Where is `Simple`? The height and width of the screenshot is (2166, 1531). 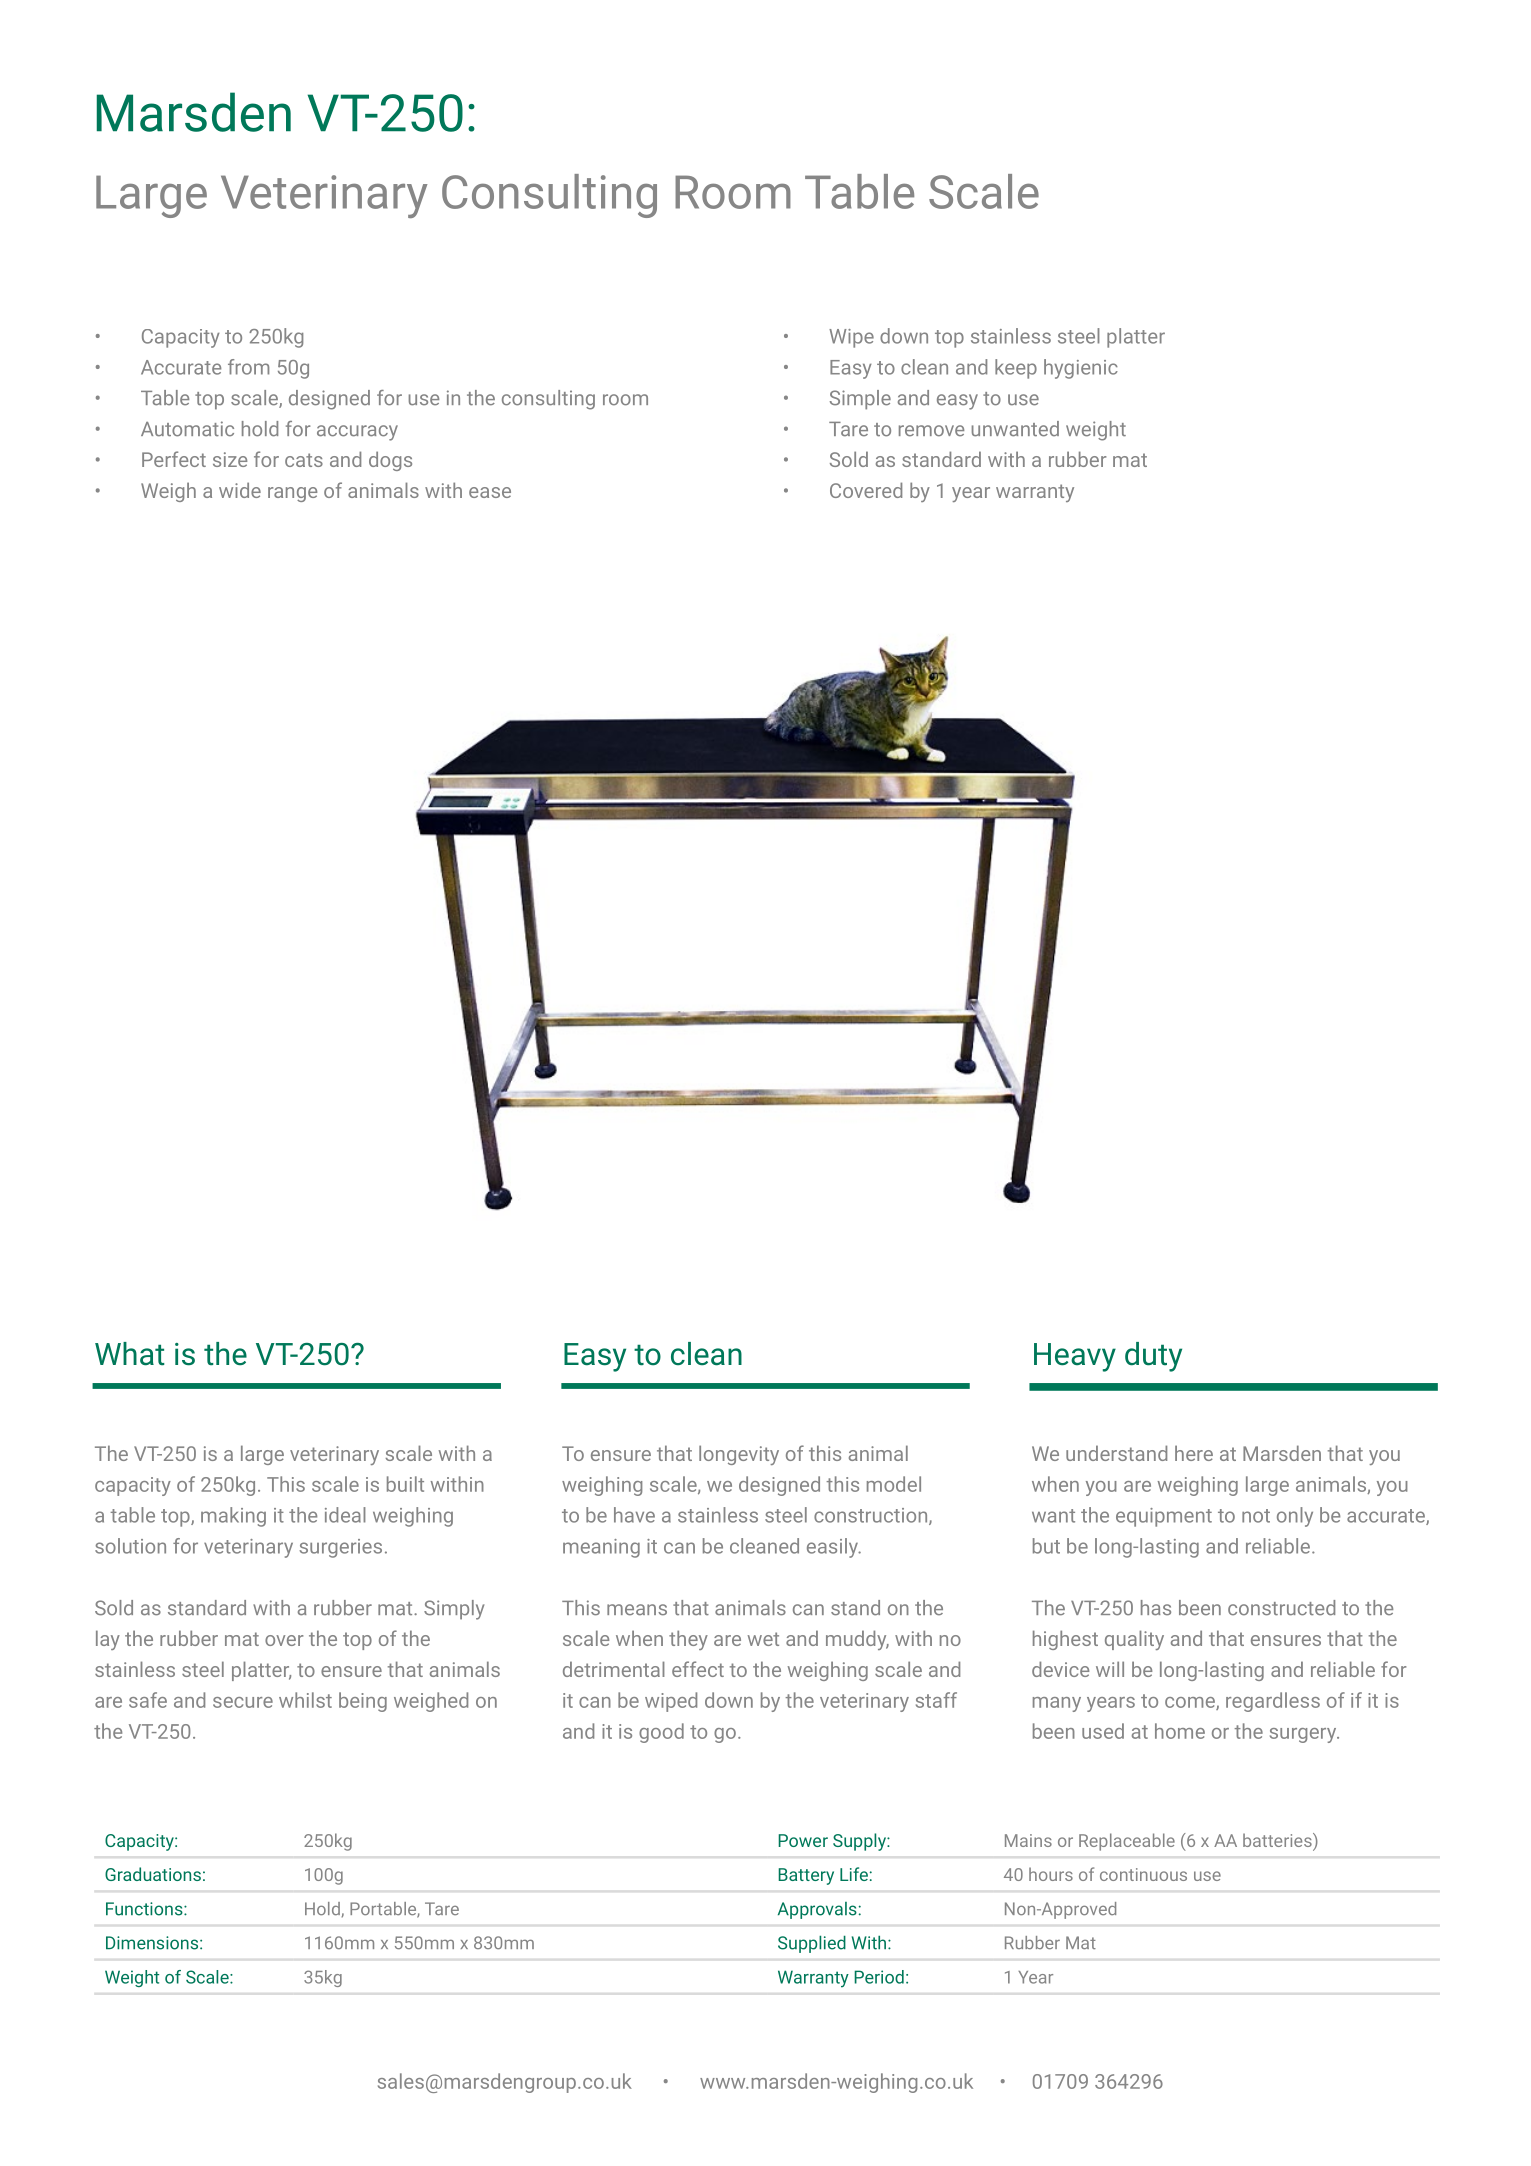
Simple is located at coordinates (860, 400).
